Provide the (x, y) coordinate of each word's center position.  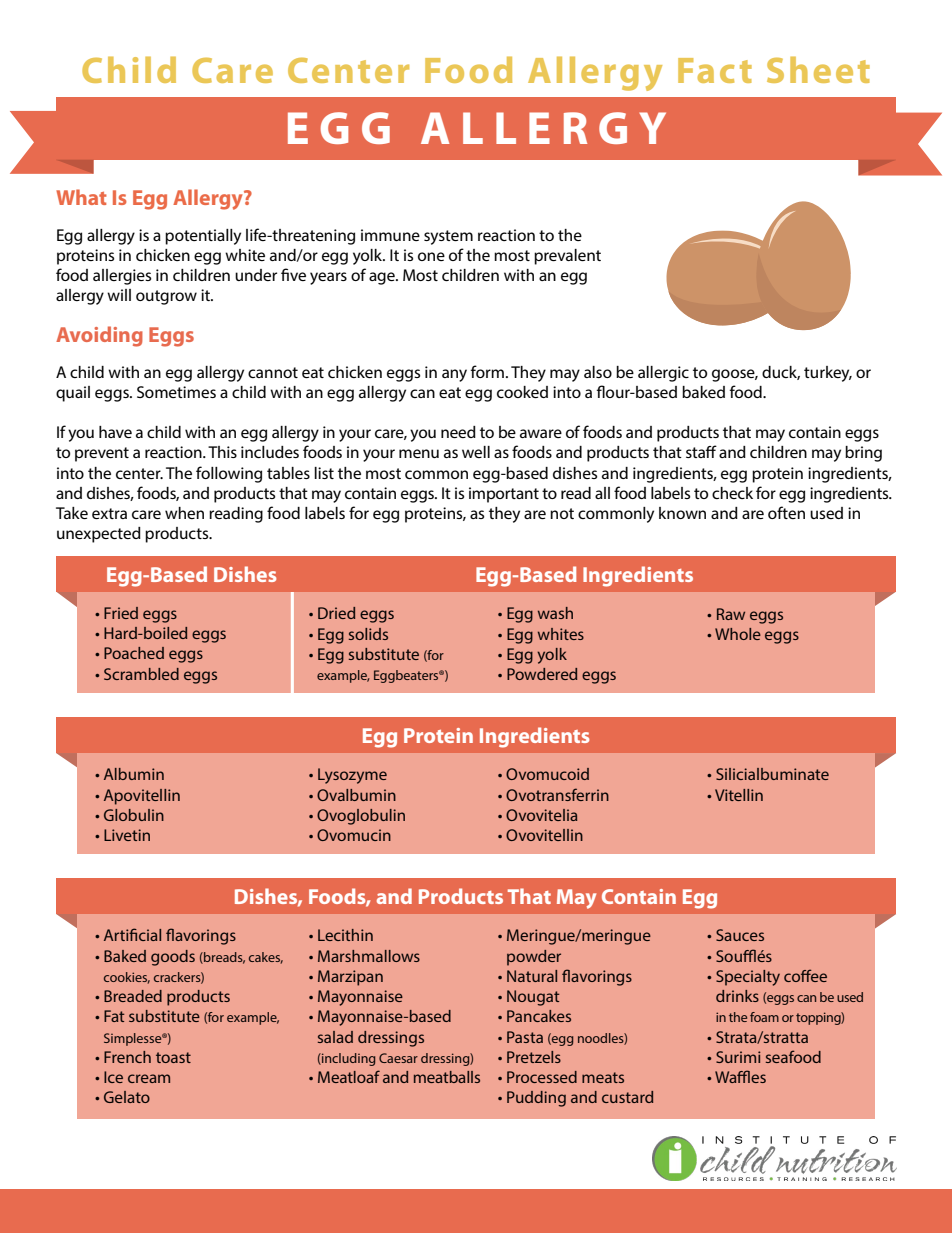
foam (764, 1017)
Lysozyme (352, 776)
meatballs (447, 1077)
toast (173, 1057)
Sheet (818, 69)
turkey (828, 374)
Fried (121, 613)
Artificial (132, 934)
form (487, 371)
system (448, 237)
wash (555, 613)
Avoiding (99, 336)
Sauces (740, 935)
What (81, 197)
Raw (731, 614)
